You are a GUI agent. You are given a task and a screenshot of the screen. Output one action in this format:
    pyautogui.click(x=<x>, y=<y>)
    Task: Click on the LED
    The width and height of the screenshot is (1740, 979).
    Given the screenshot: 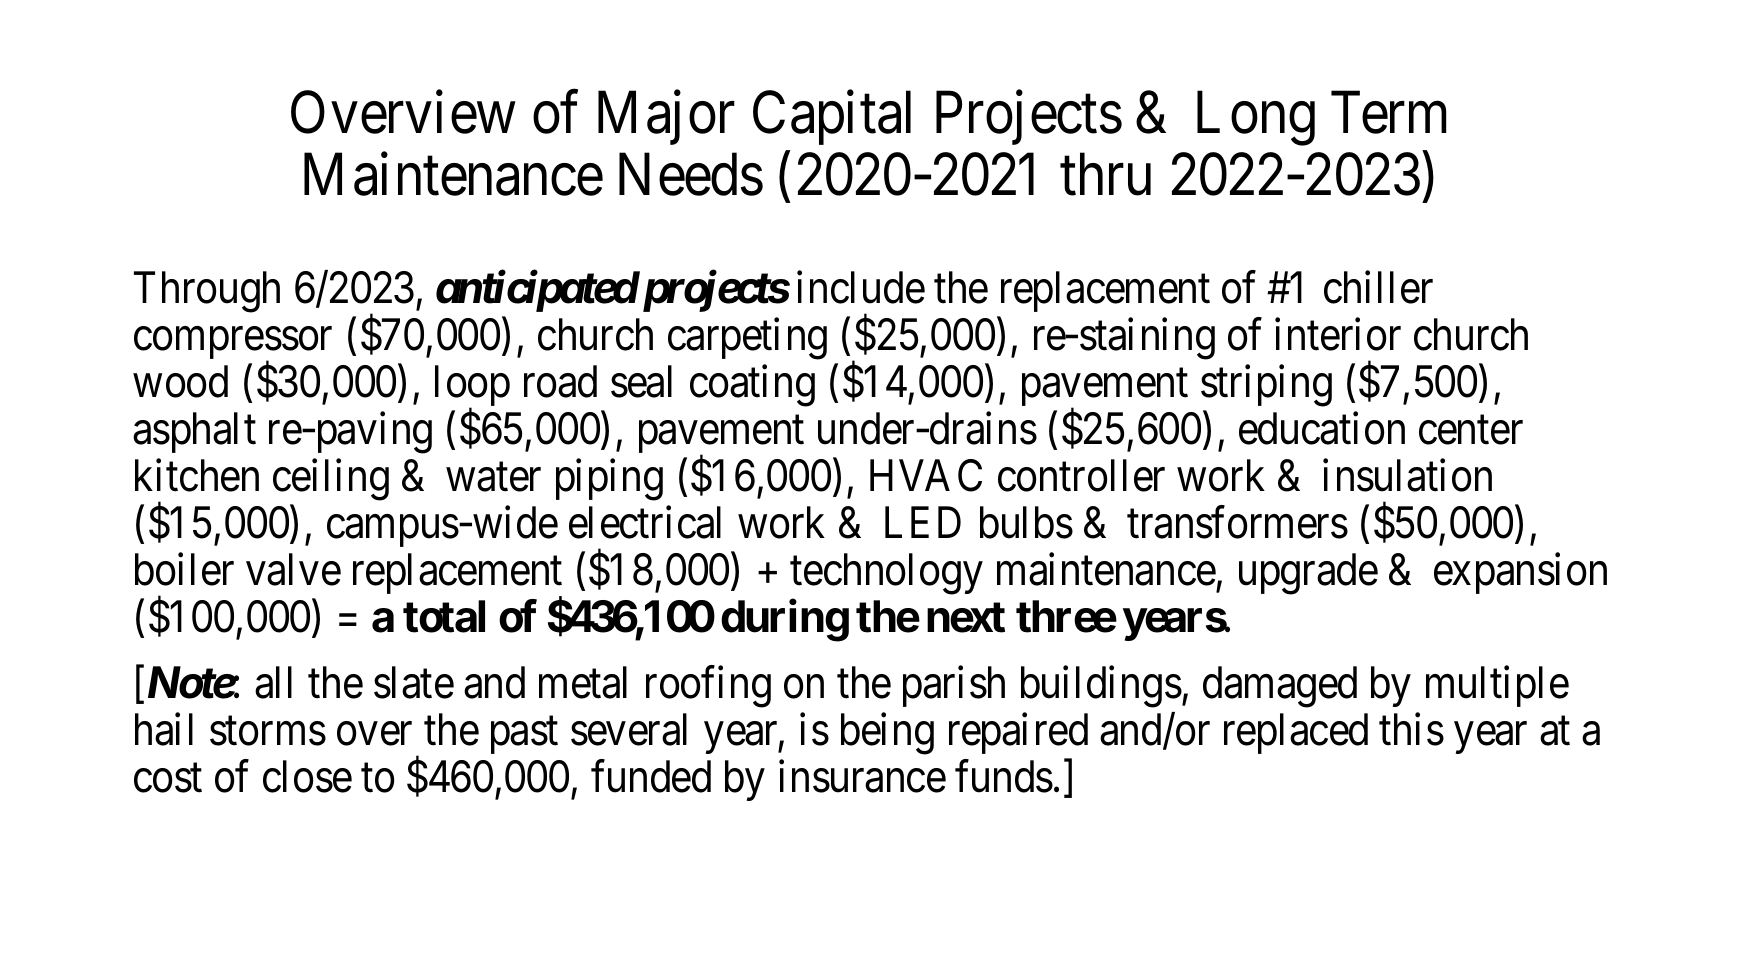 What is the action you would take?
    pyautogui.click(x=923, y=523)
